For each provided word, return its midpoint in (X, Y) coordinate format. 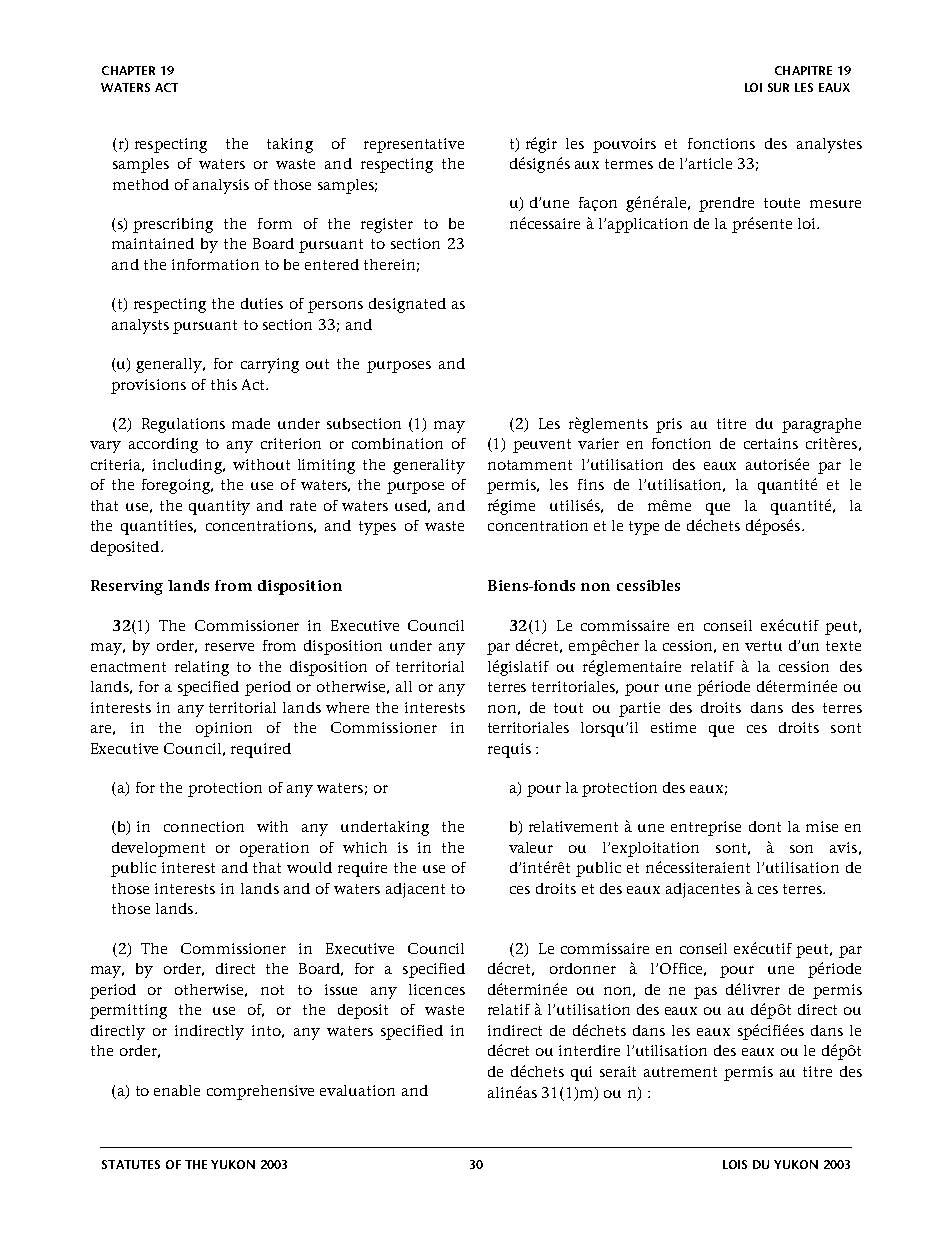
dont (765, 826)
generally (170, 365)
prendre (726, 204)
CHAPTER (128, 70)
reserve (229, 647)
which (365, 847)
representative (414, 145)
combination (397, 443)
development (158, 849)
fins (591, 484)
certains (771, 443)
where (347, 707)
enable (177, 1090)
